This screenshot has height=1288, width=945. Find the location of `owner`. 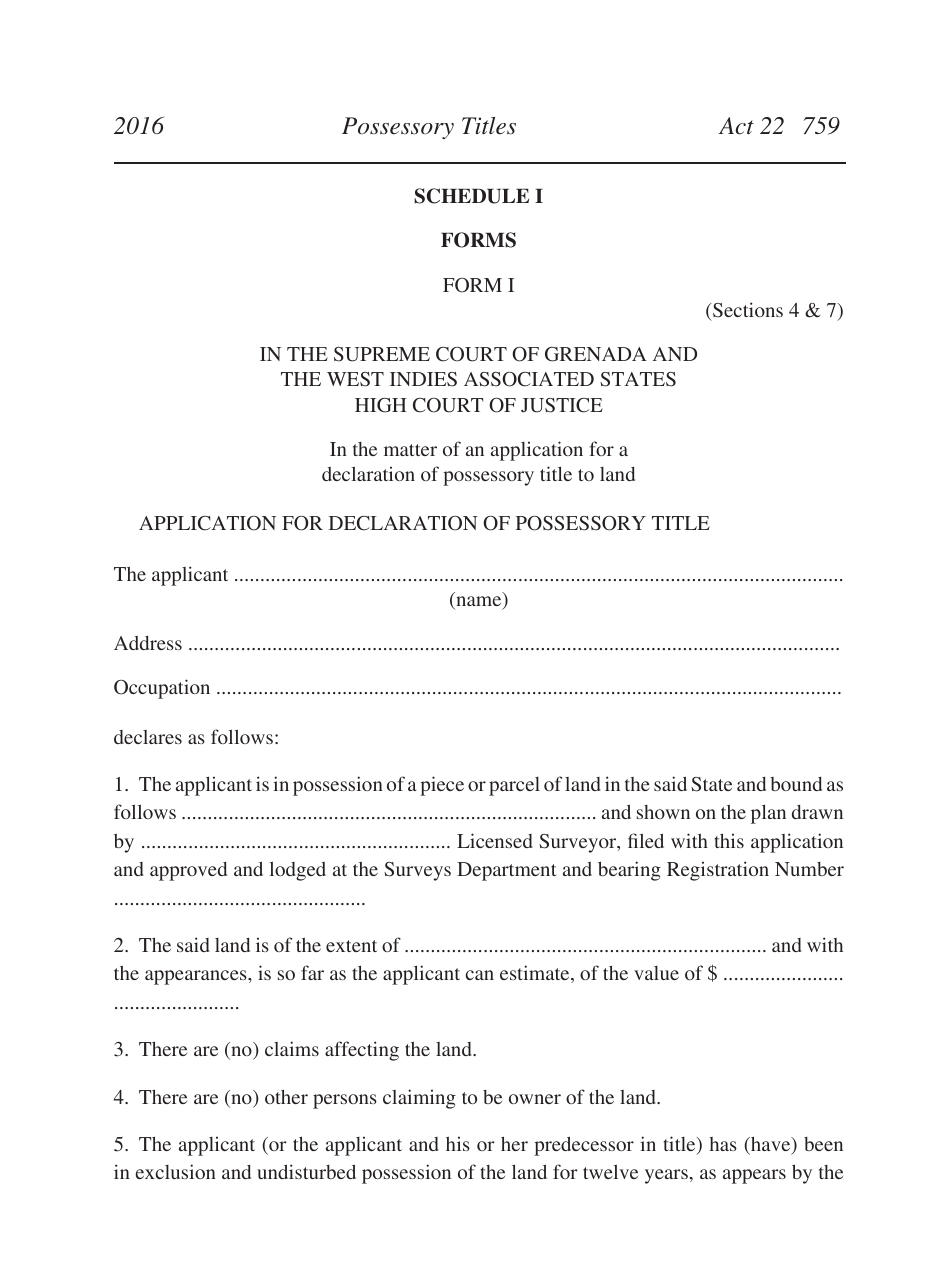

owner is located at coordinates (535, 1099).
